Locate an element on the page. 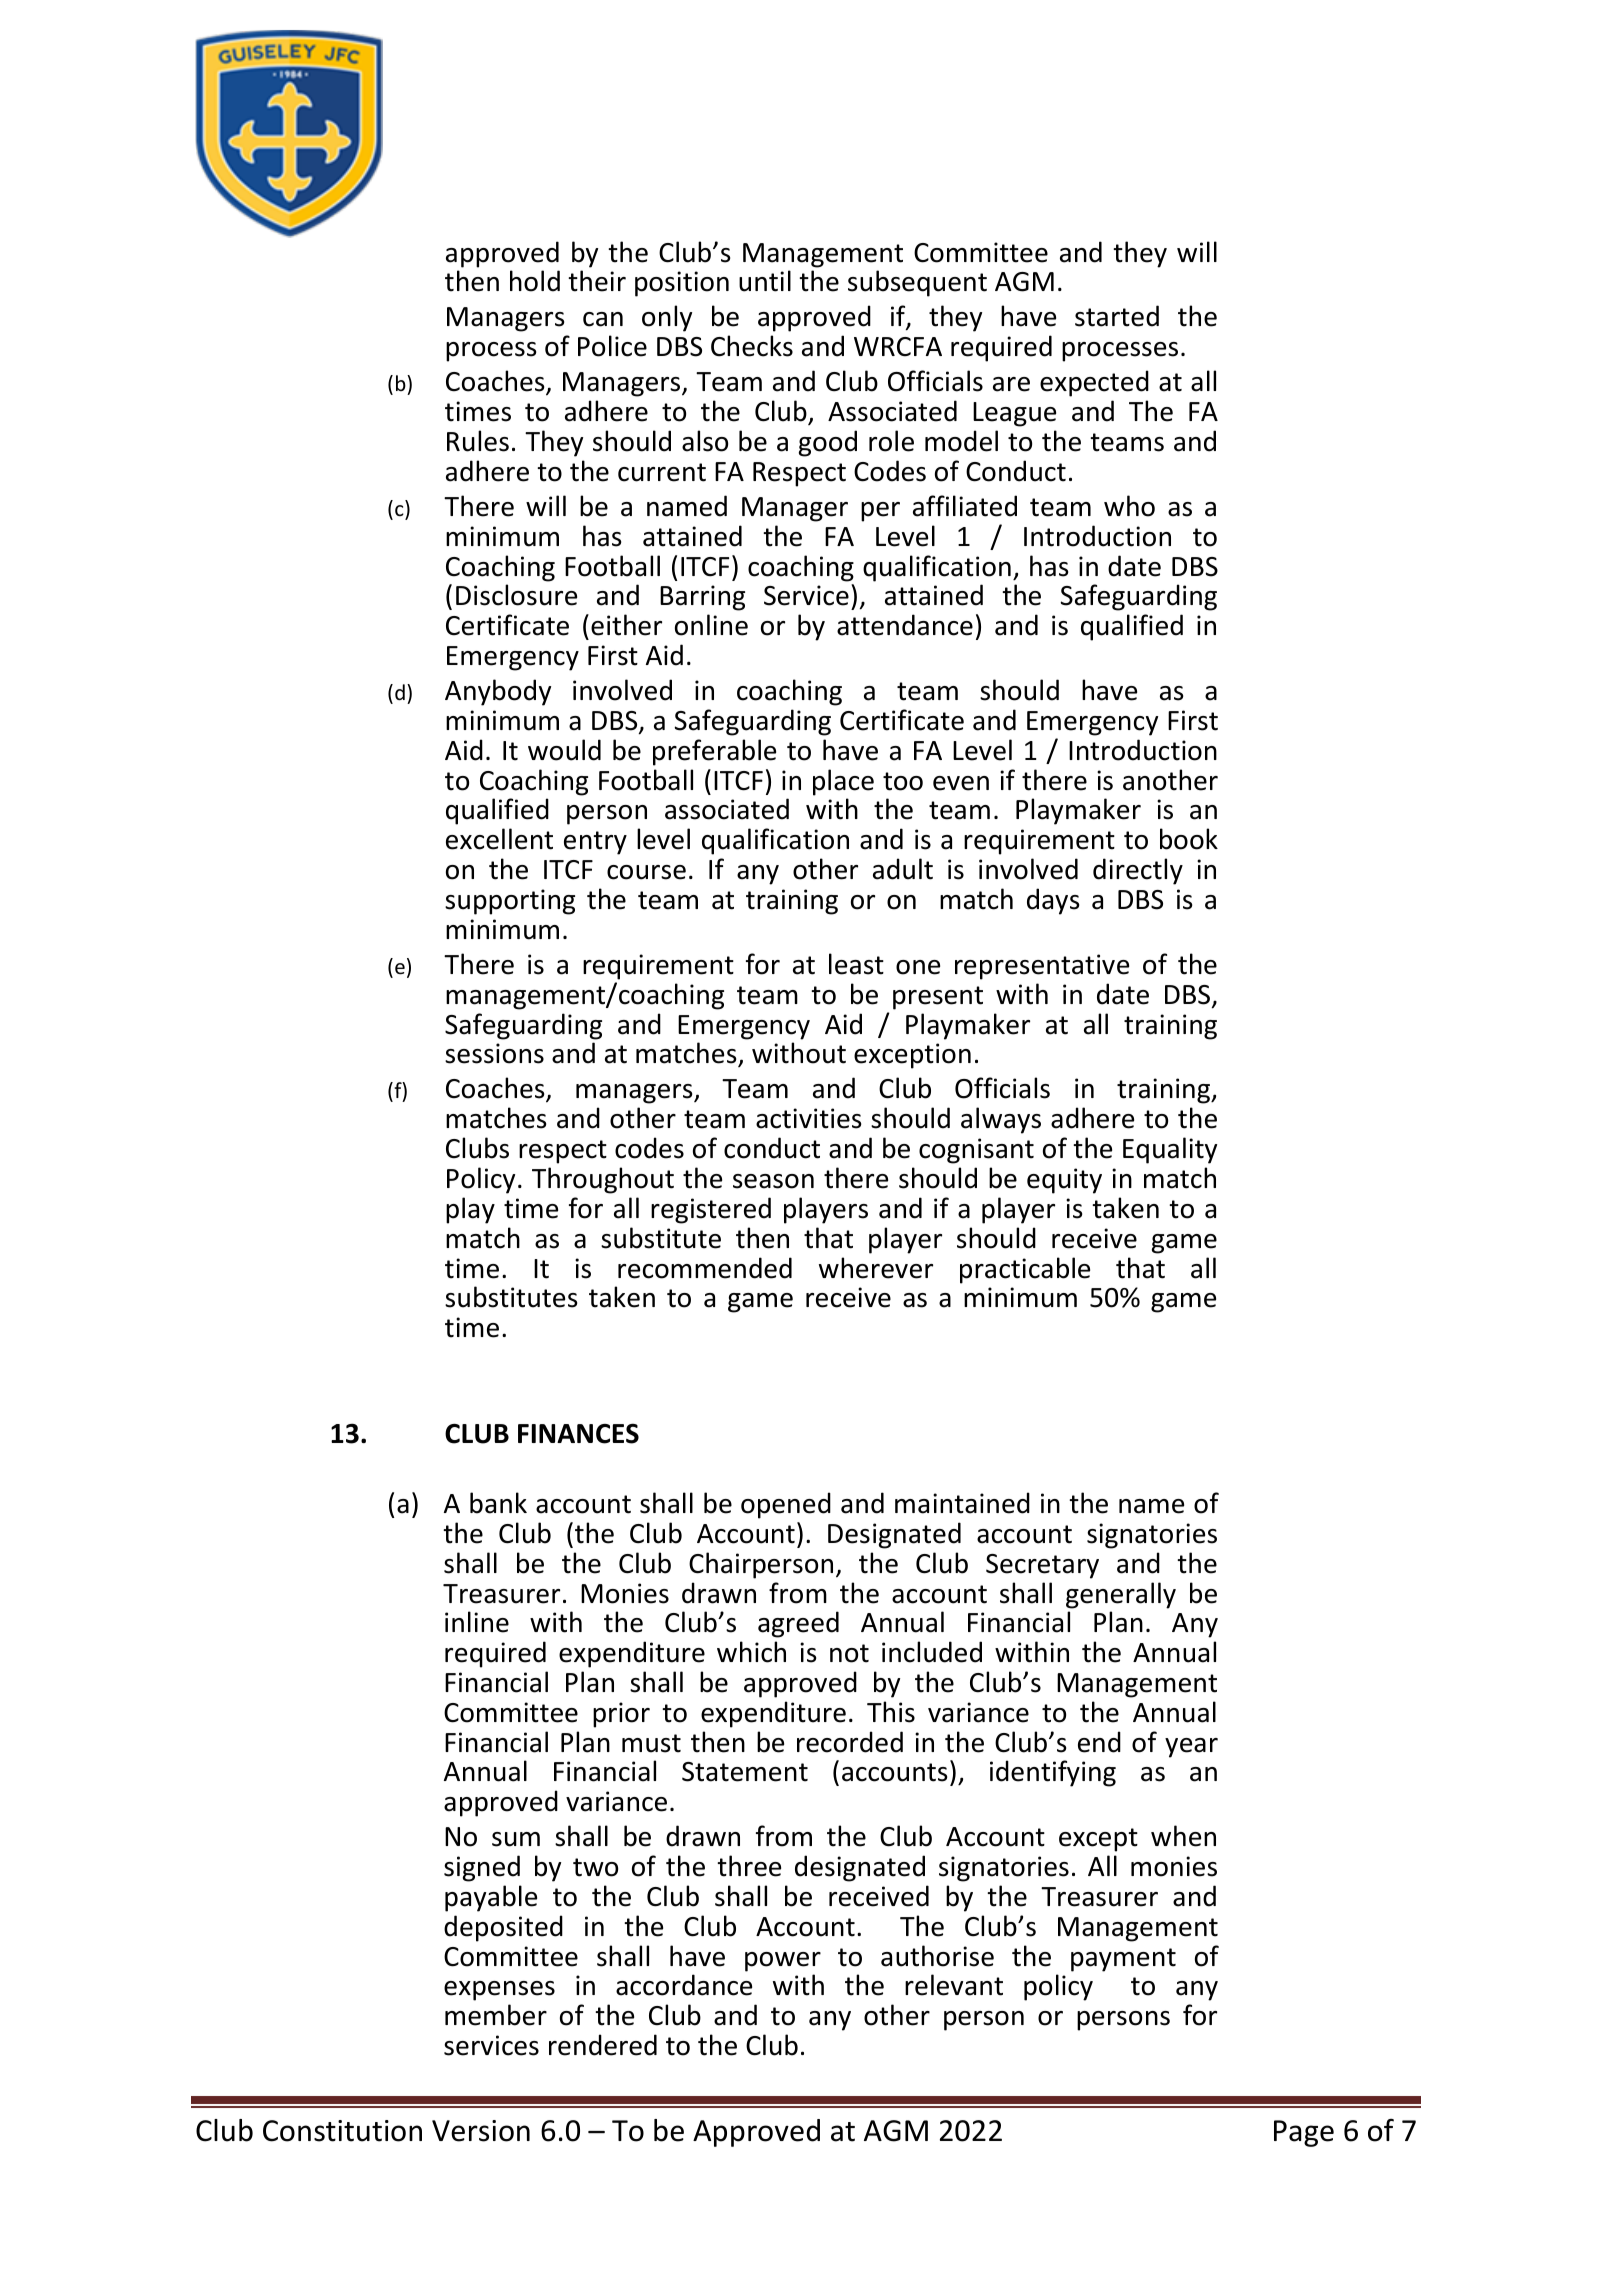 This image has height=2281, width=1612. Equality is located at coordinates (1170, 1150).
